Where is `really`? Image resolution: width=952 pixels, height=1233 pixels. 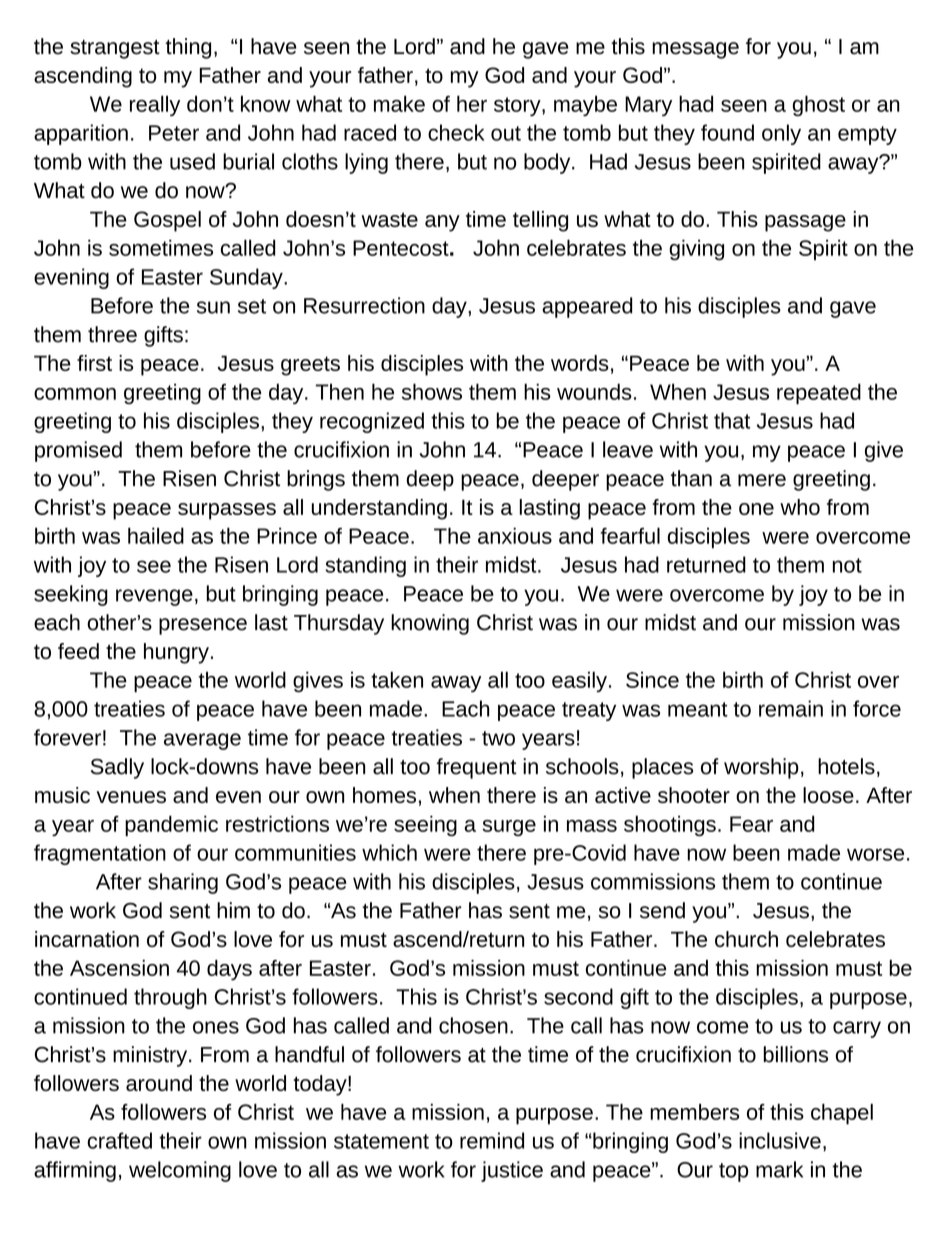
really is located at coordinates (155, 105).
